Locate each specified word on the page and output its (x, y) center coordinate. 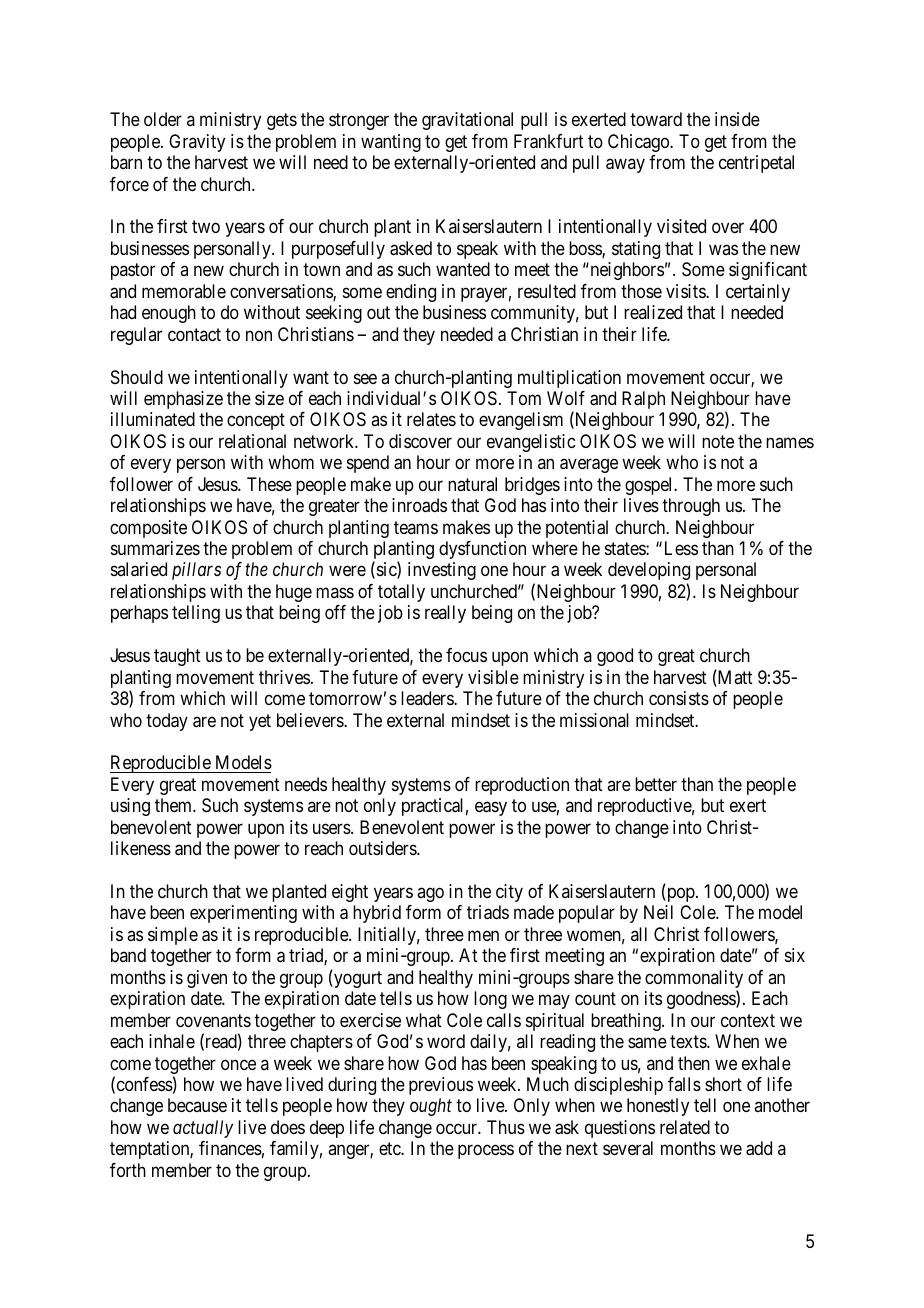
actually (203, 1129)
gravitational (467, 121)
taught (177, 657)
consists (679, 698)
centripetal (756, 164)
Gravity (197, 143)
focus (466, 655)
